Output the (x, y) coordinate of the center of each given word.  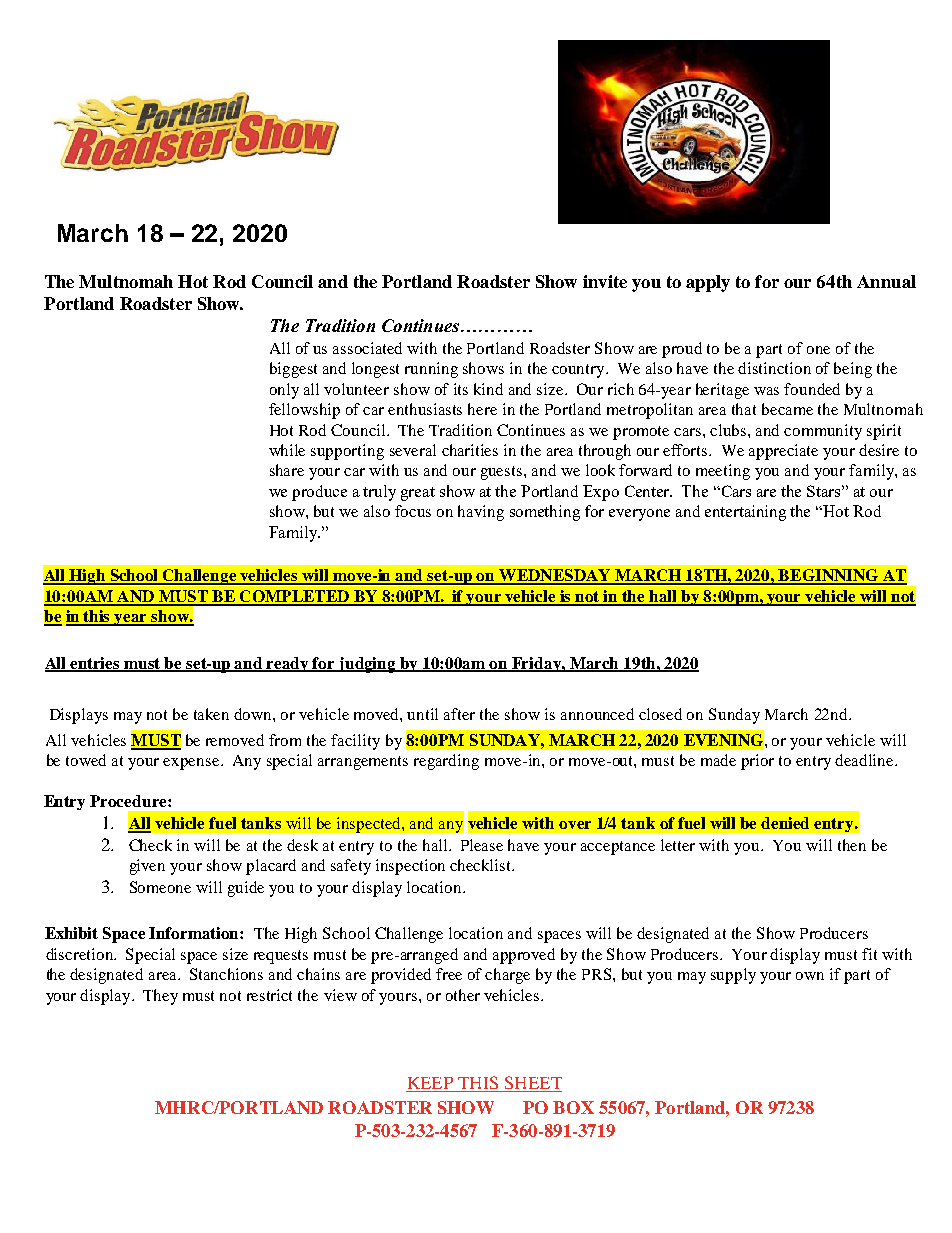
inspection (410, 867)
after (459, 714)
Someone (160, 887)
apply (708, 283)
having (481, 513)
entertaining (745, 513)
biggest (293, 370)
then (852, 845)
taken (211, 714)
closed (660, 714)
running (431, 370)
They (160, 997)
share (287, 470)
